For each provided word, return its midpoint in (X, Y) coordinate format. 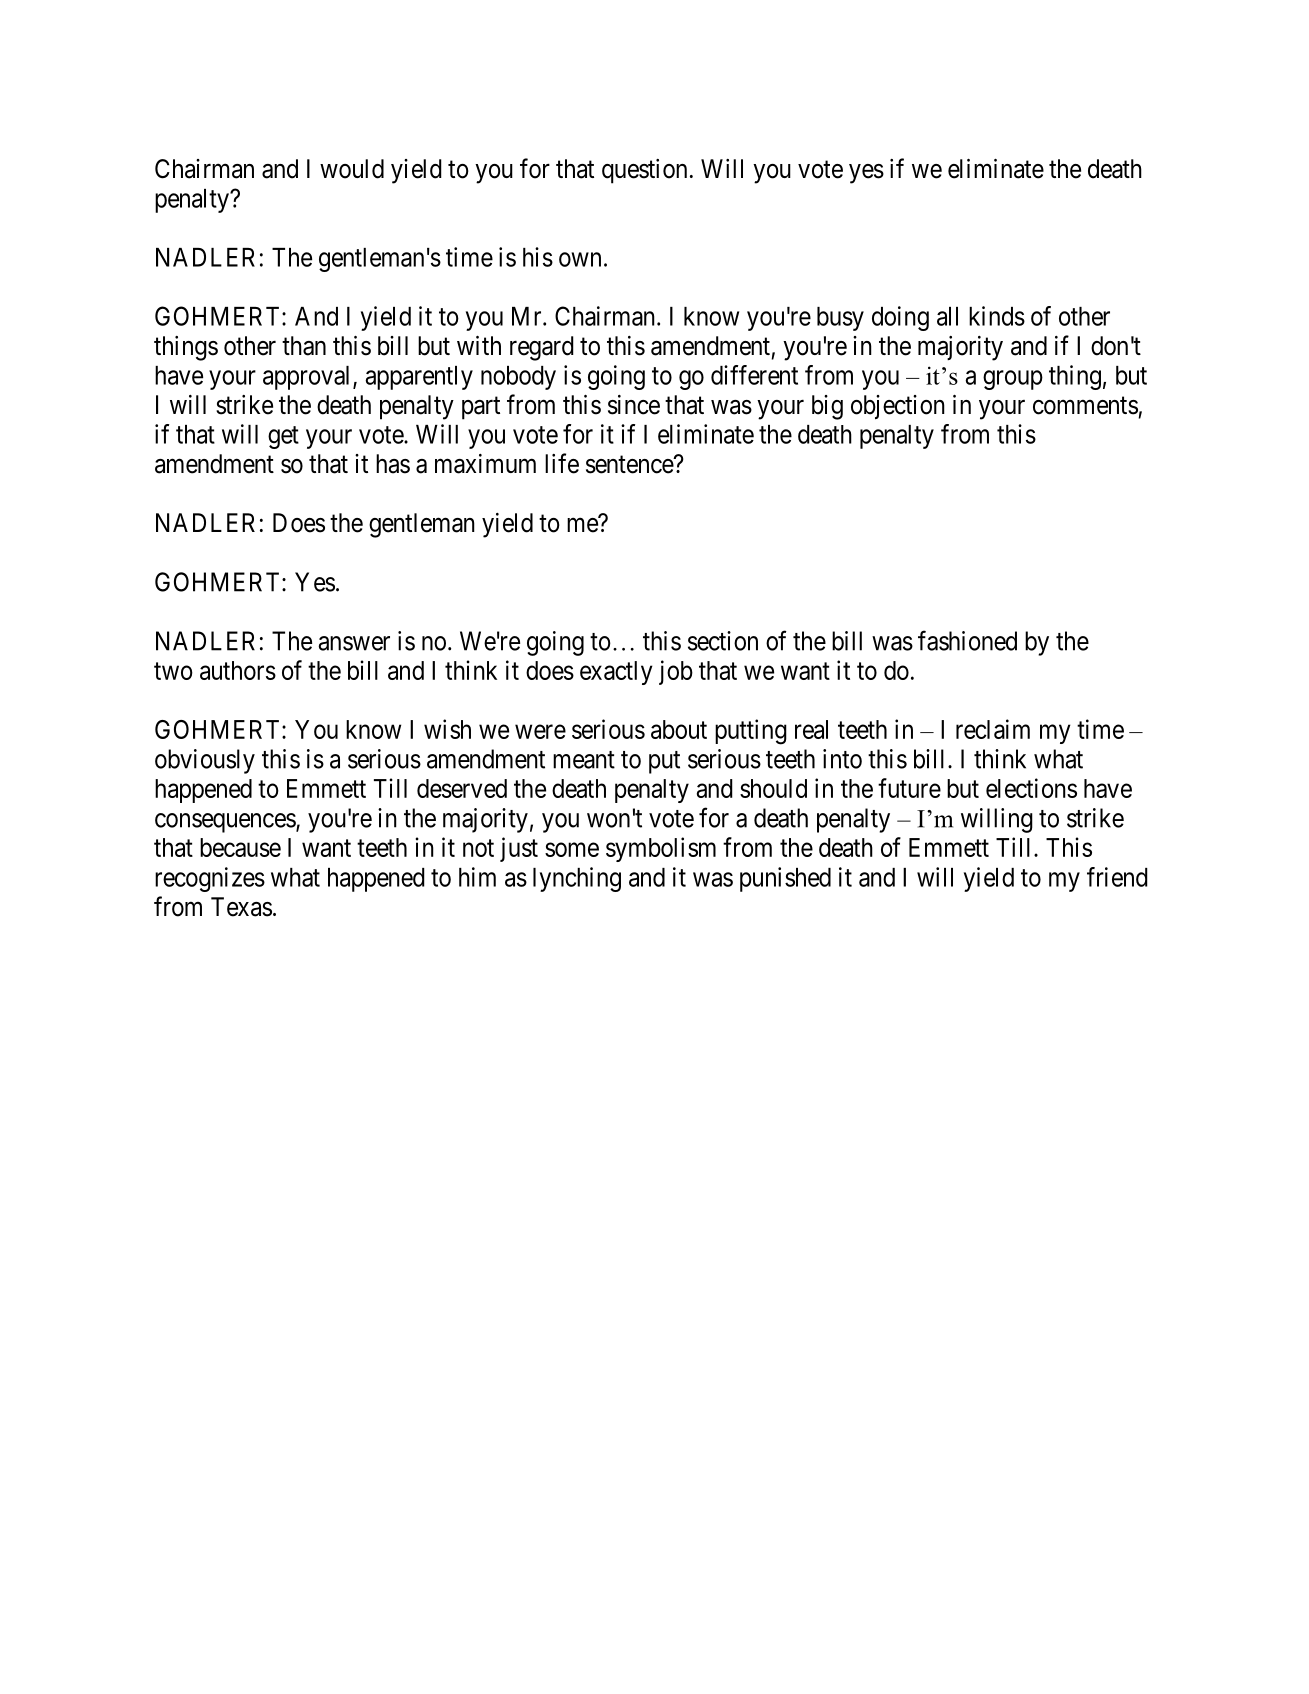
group (1013, 380)
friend (1117, 877)
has (393, 464)
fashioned (967, 640)
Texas (241, 907)
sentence (630, 465)
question (644, 171)
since (634, 405)
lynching (577, 879)
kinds (997, 316)
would (352, 169)
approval (308, 378)
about (679, 729)
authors (238, 670)
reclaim (993, 729)
